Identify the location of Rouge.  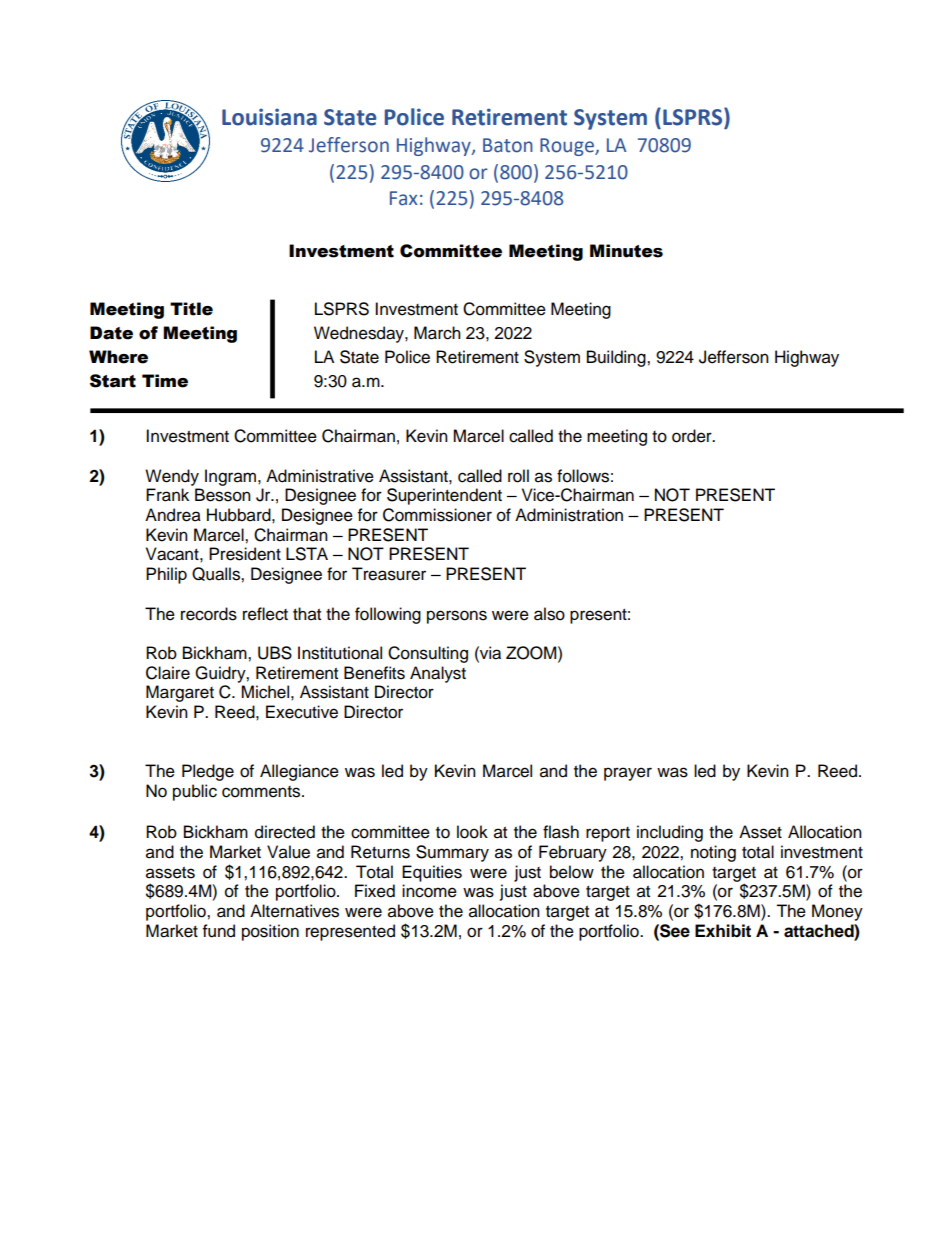
(568, 147).
